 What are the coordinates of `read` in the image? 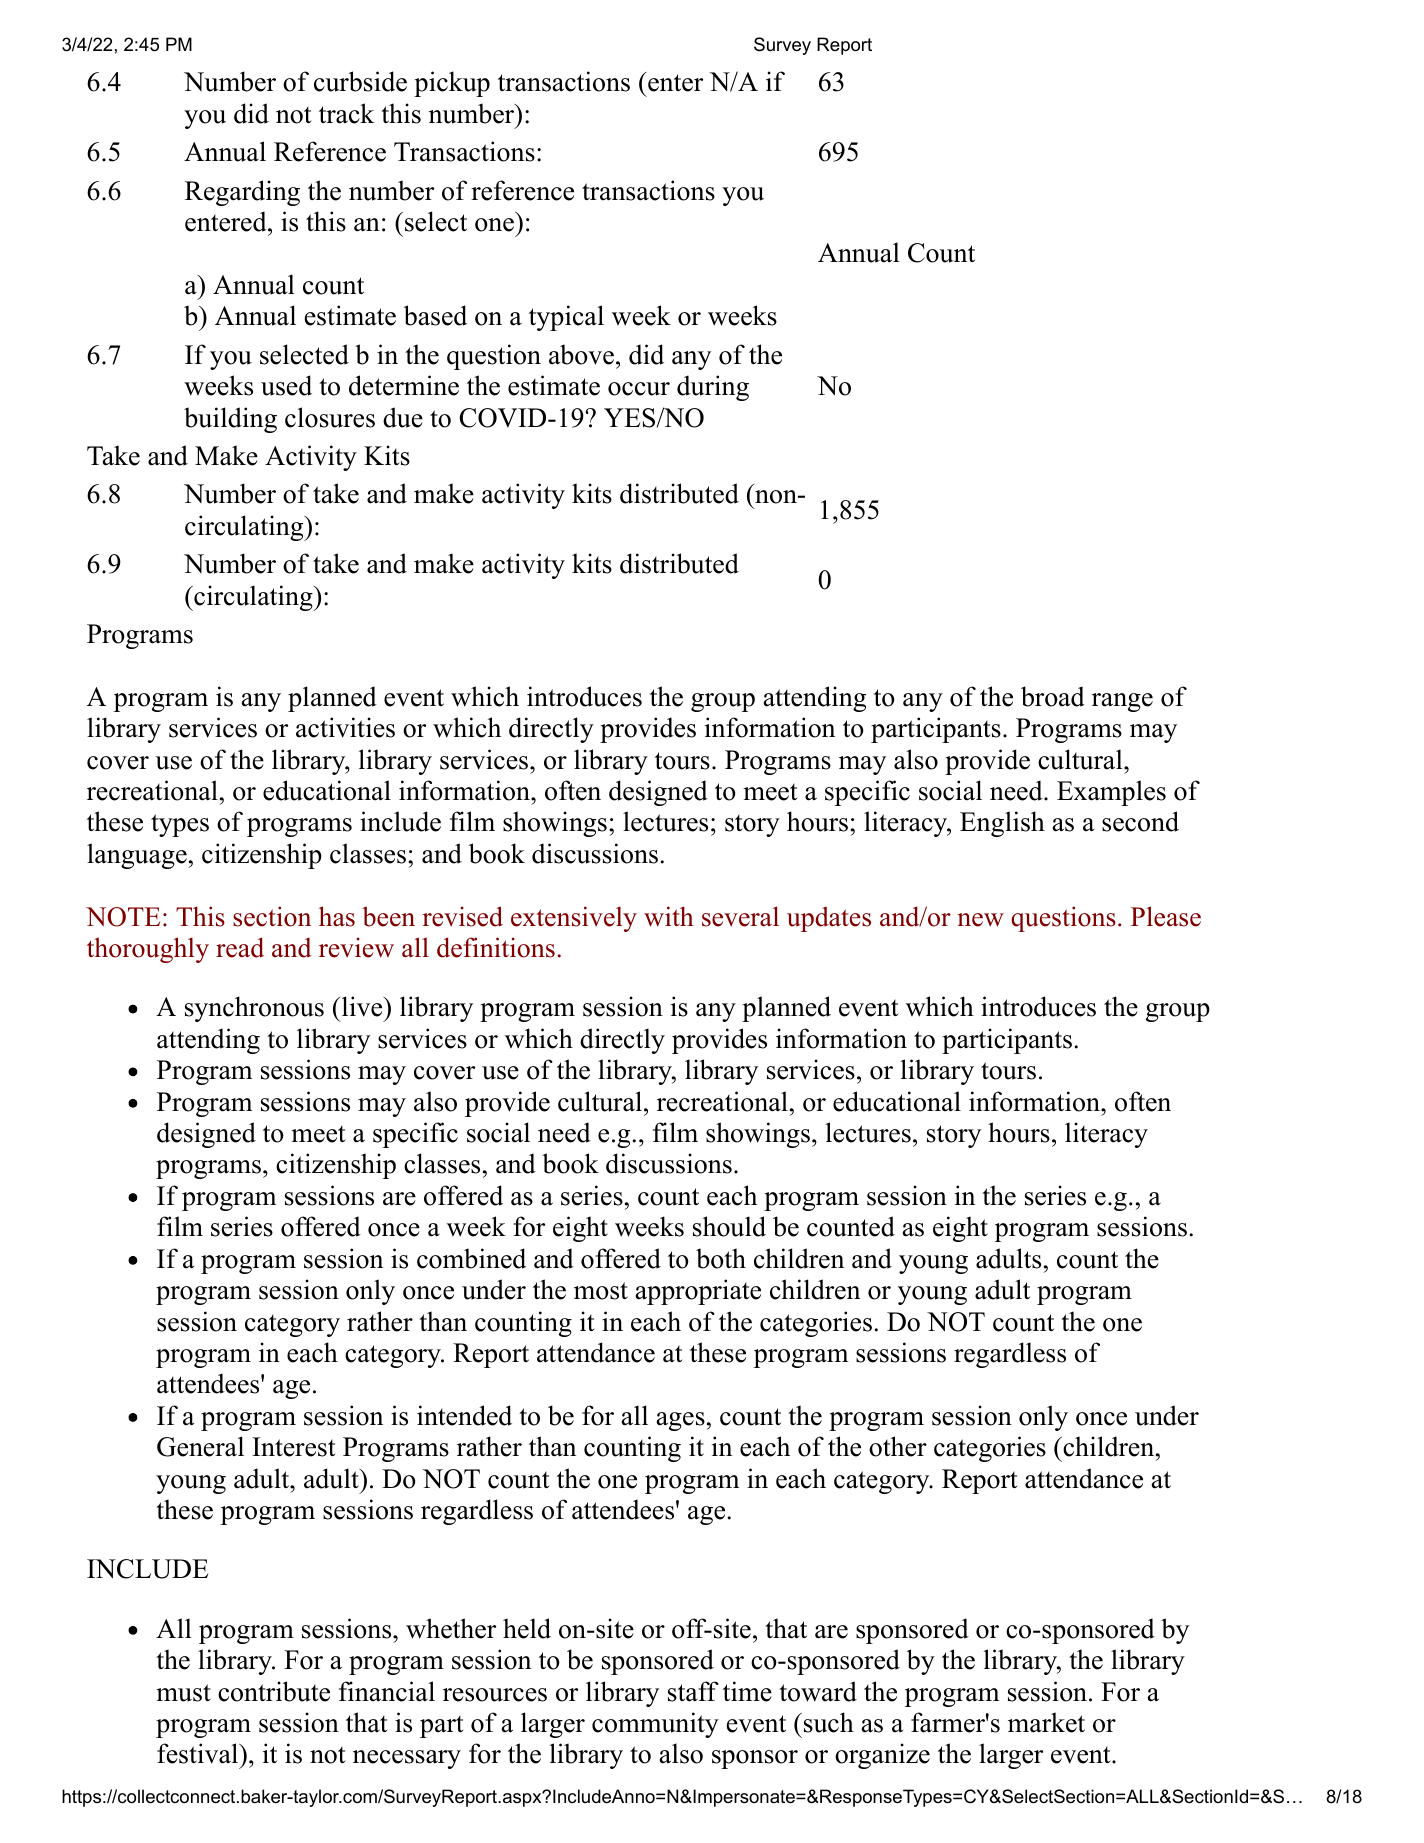 It's located at (240, 947).
